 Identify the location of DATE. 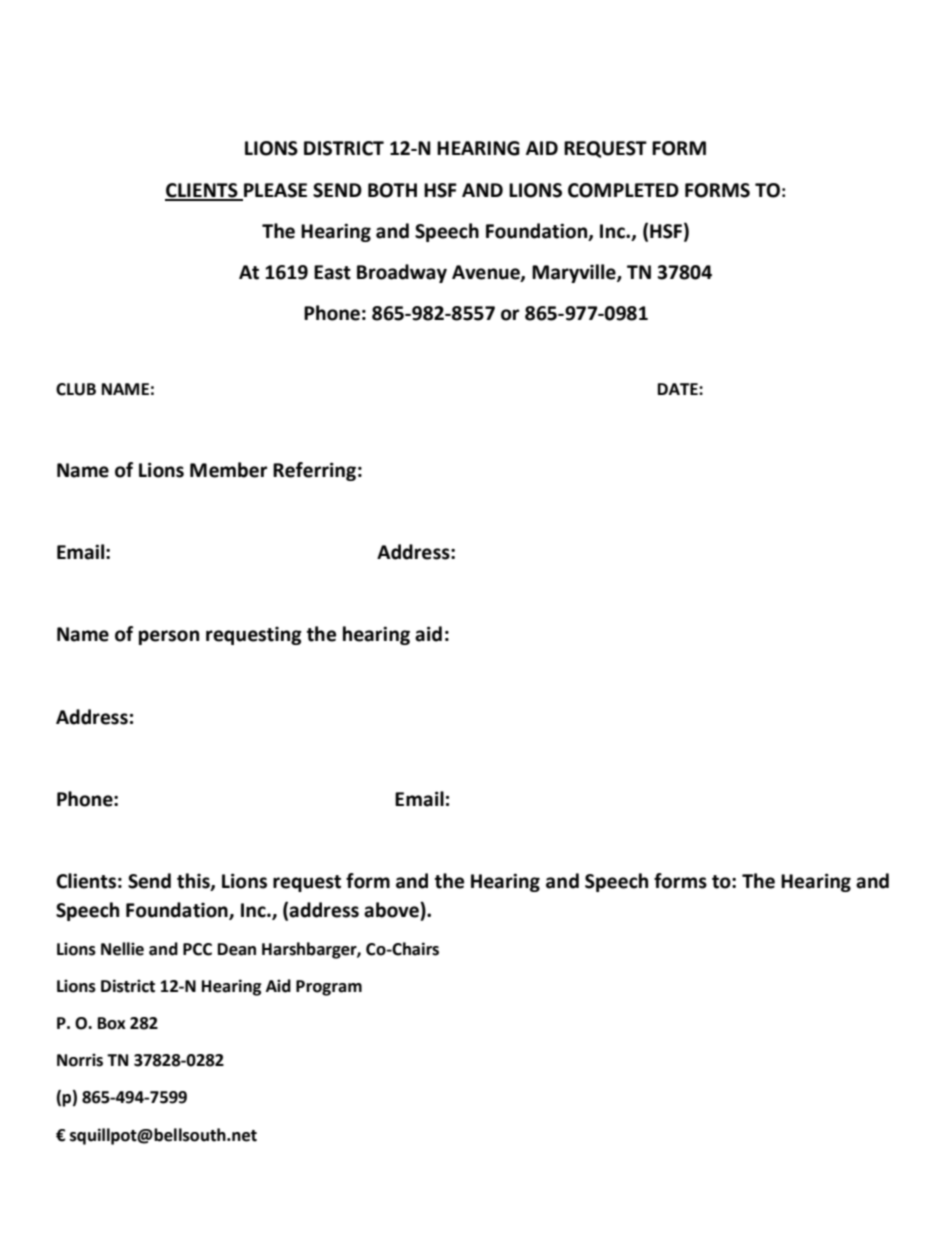
(679, 389).
